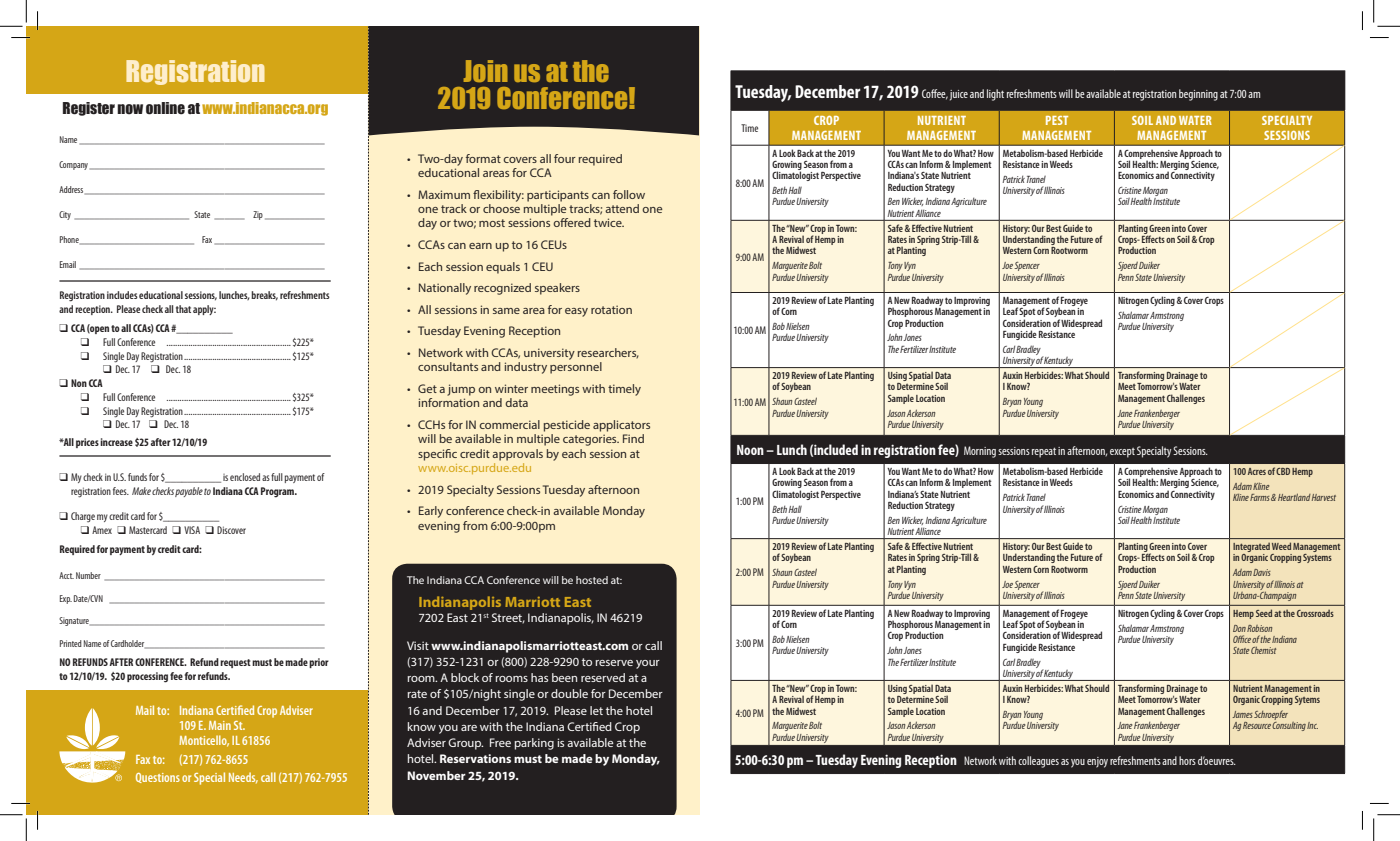 This screenshot has width=1400, height=841. What do you see at coordinates (648, 664) in the screenshot?
I see `your` at bounding box center [648, 664].
